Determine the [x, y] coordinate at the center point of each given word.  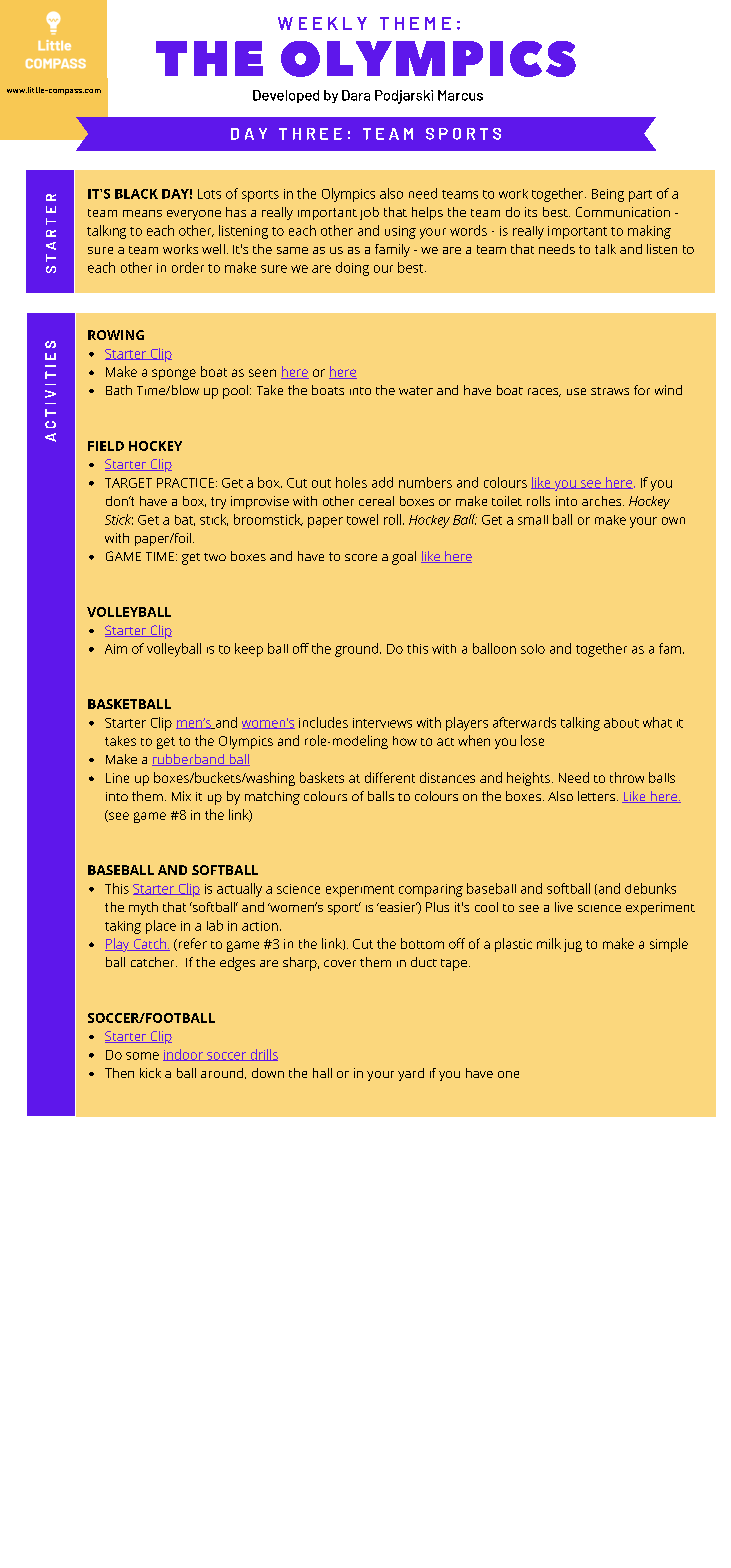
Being [608, 195]
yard [411, 1074]
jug [573, 945]
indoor [184, 1055]
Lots [209, 194]
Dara [356, 95]
